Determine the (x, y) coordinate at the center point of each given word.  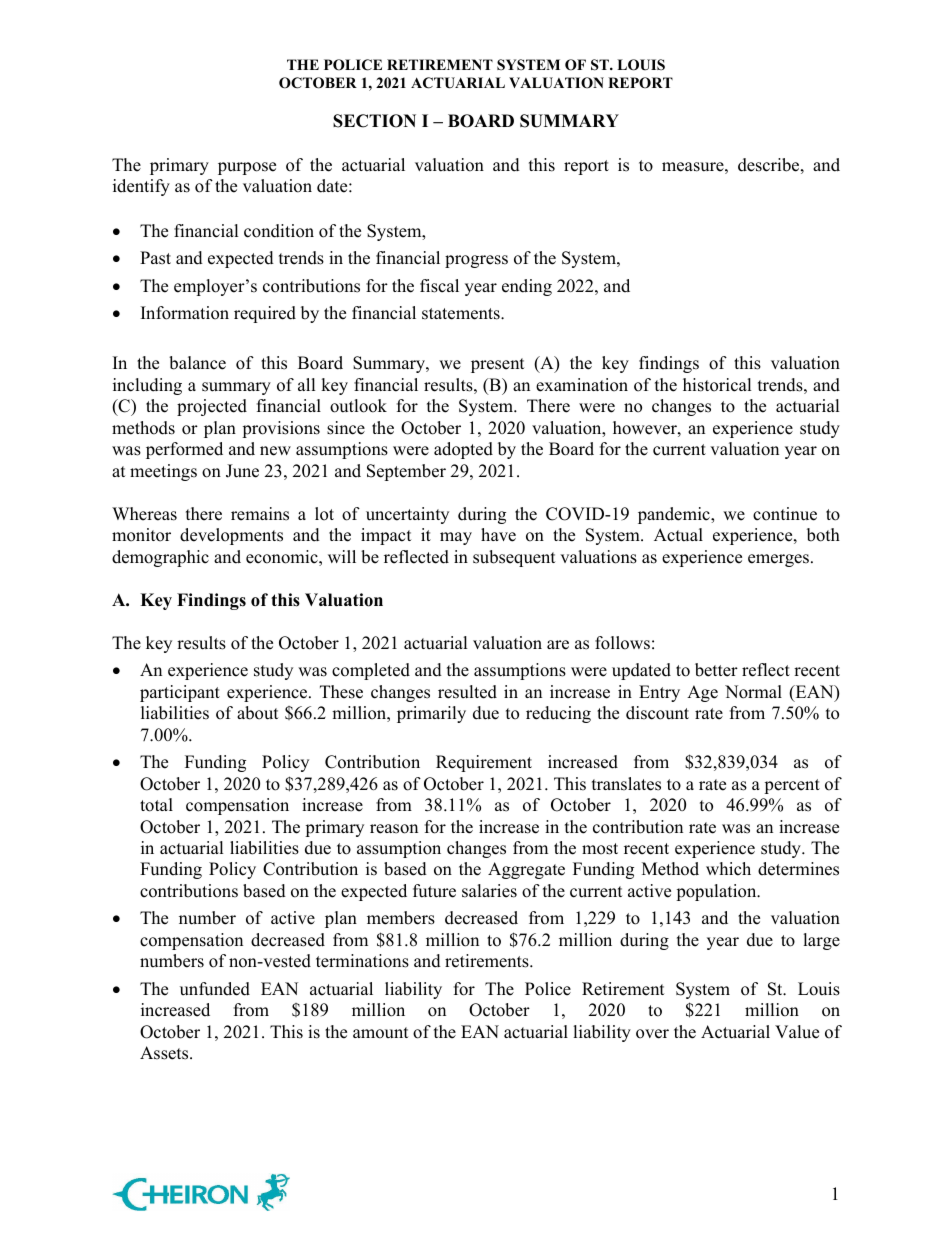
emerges (780, 560)
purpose (247, 168)
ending (527, 287)
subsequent (514, 558)
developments (231, 536)
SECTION (374, 121)
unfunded (215, 989)
